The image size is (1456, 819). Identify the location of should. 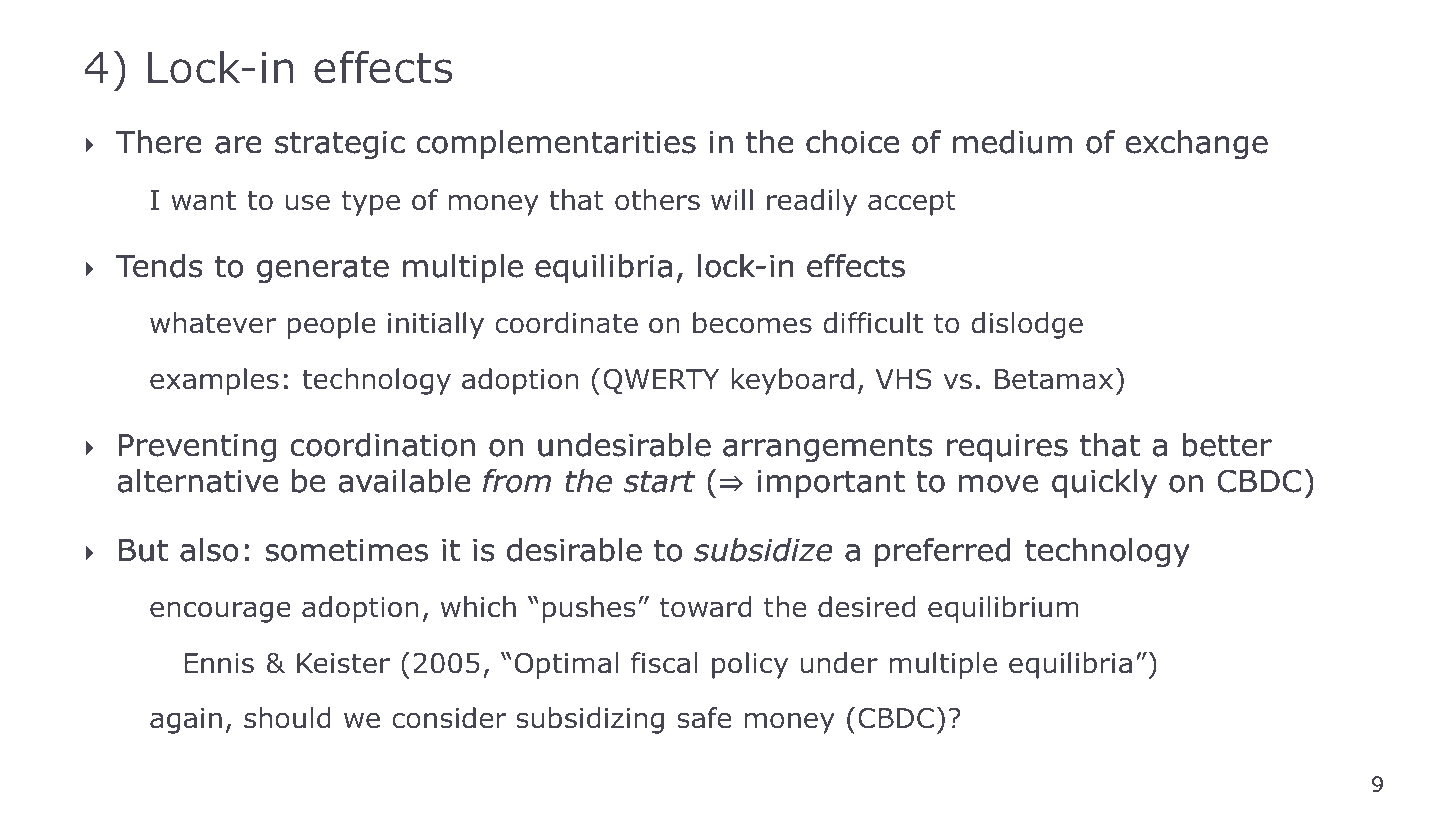
(287, 718).
